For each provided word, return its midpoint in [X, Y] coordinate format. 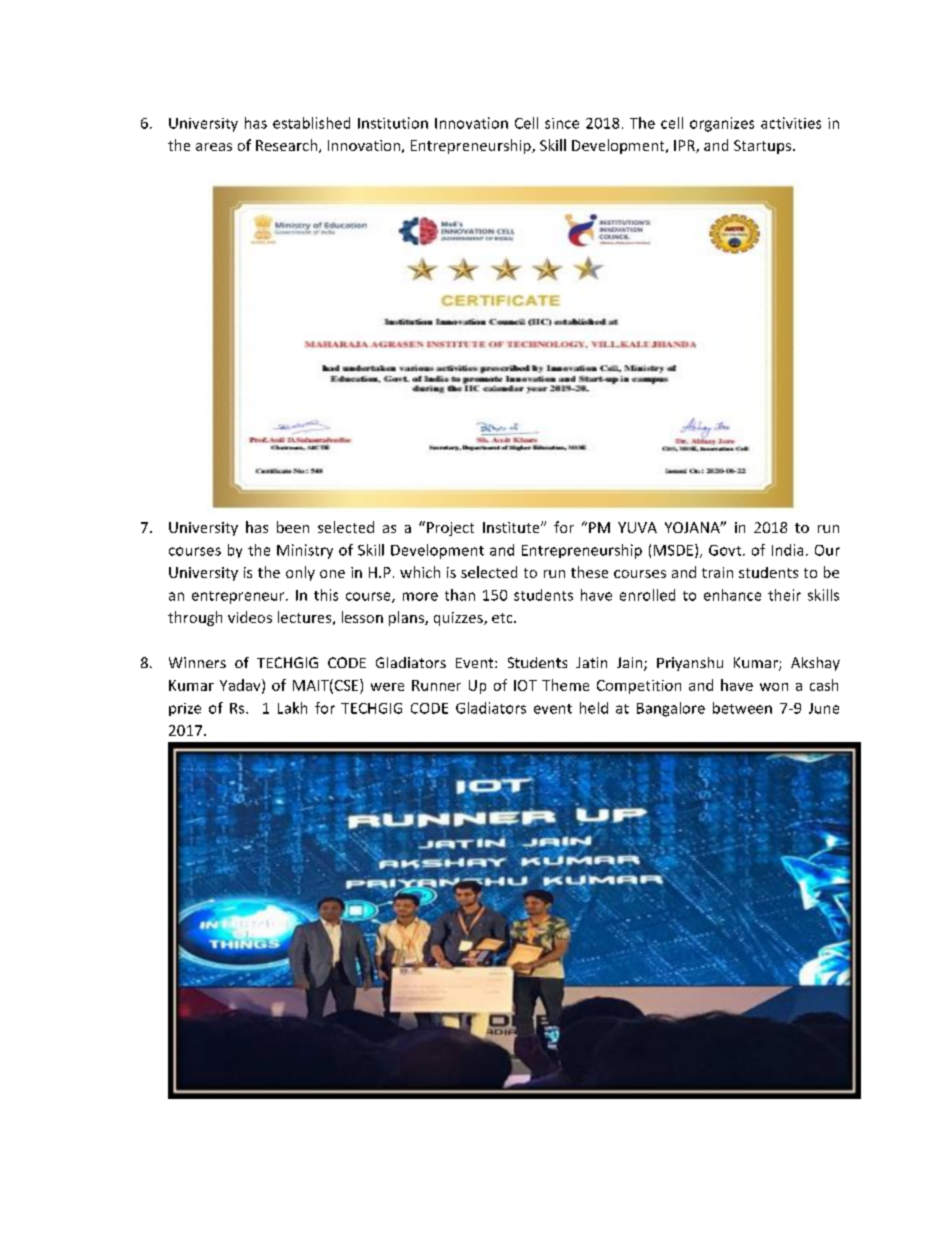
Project [450, 529]
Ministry [305, 551]
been [293, 527]
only [300, 573]
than [460, 595]
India [787, 550]
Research [288, 146]
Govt [726, 550]
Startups [762, 147]
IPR [685, 146]
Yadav [241, 686]
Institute [512, 527]
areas [214, 147]
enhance [732, 595]
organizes [722, 124]
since [562, 123]
